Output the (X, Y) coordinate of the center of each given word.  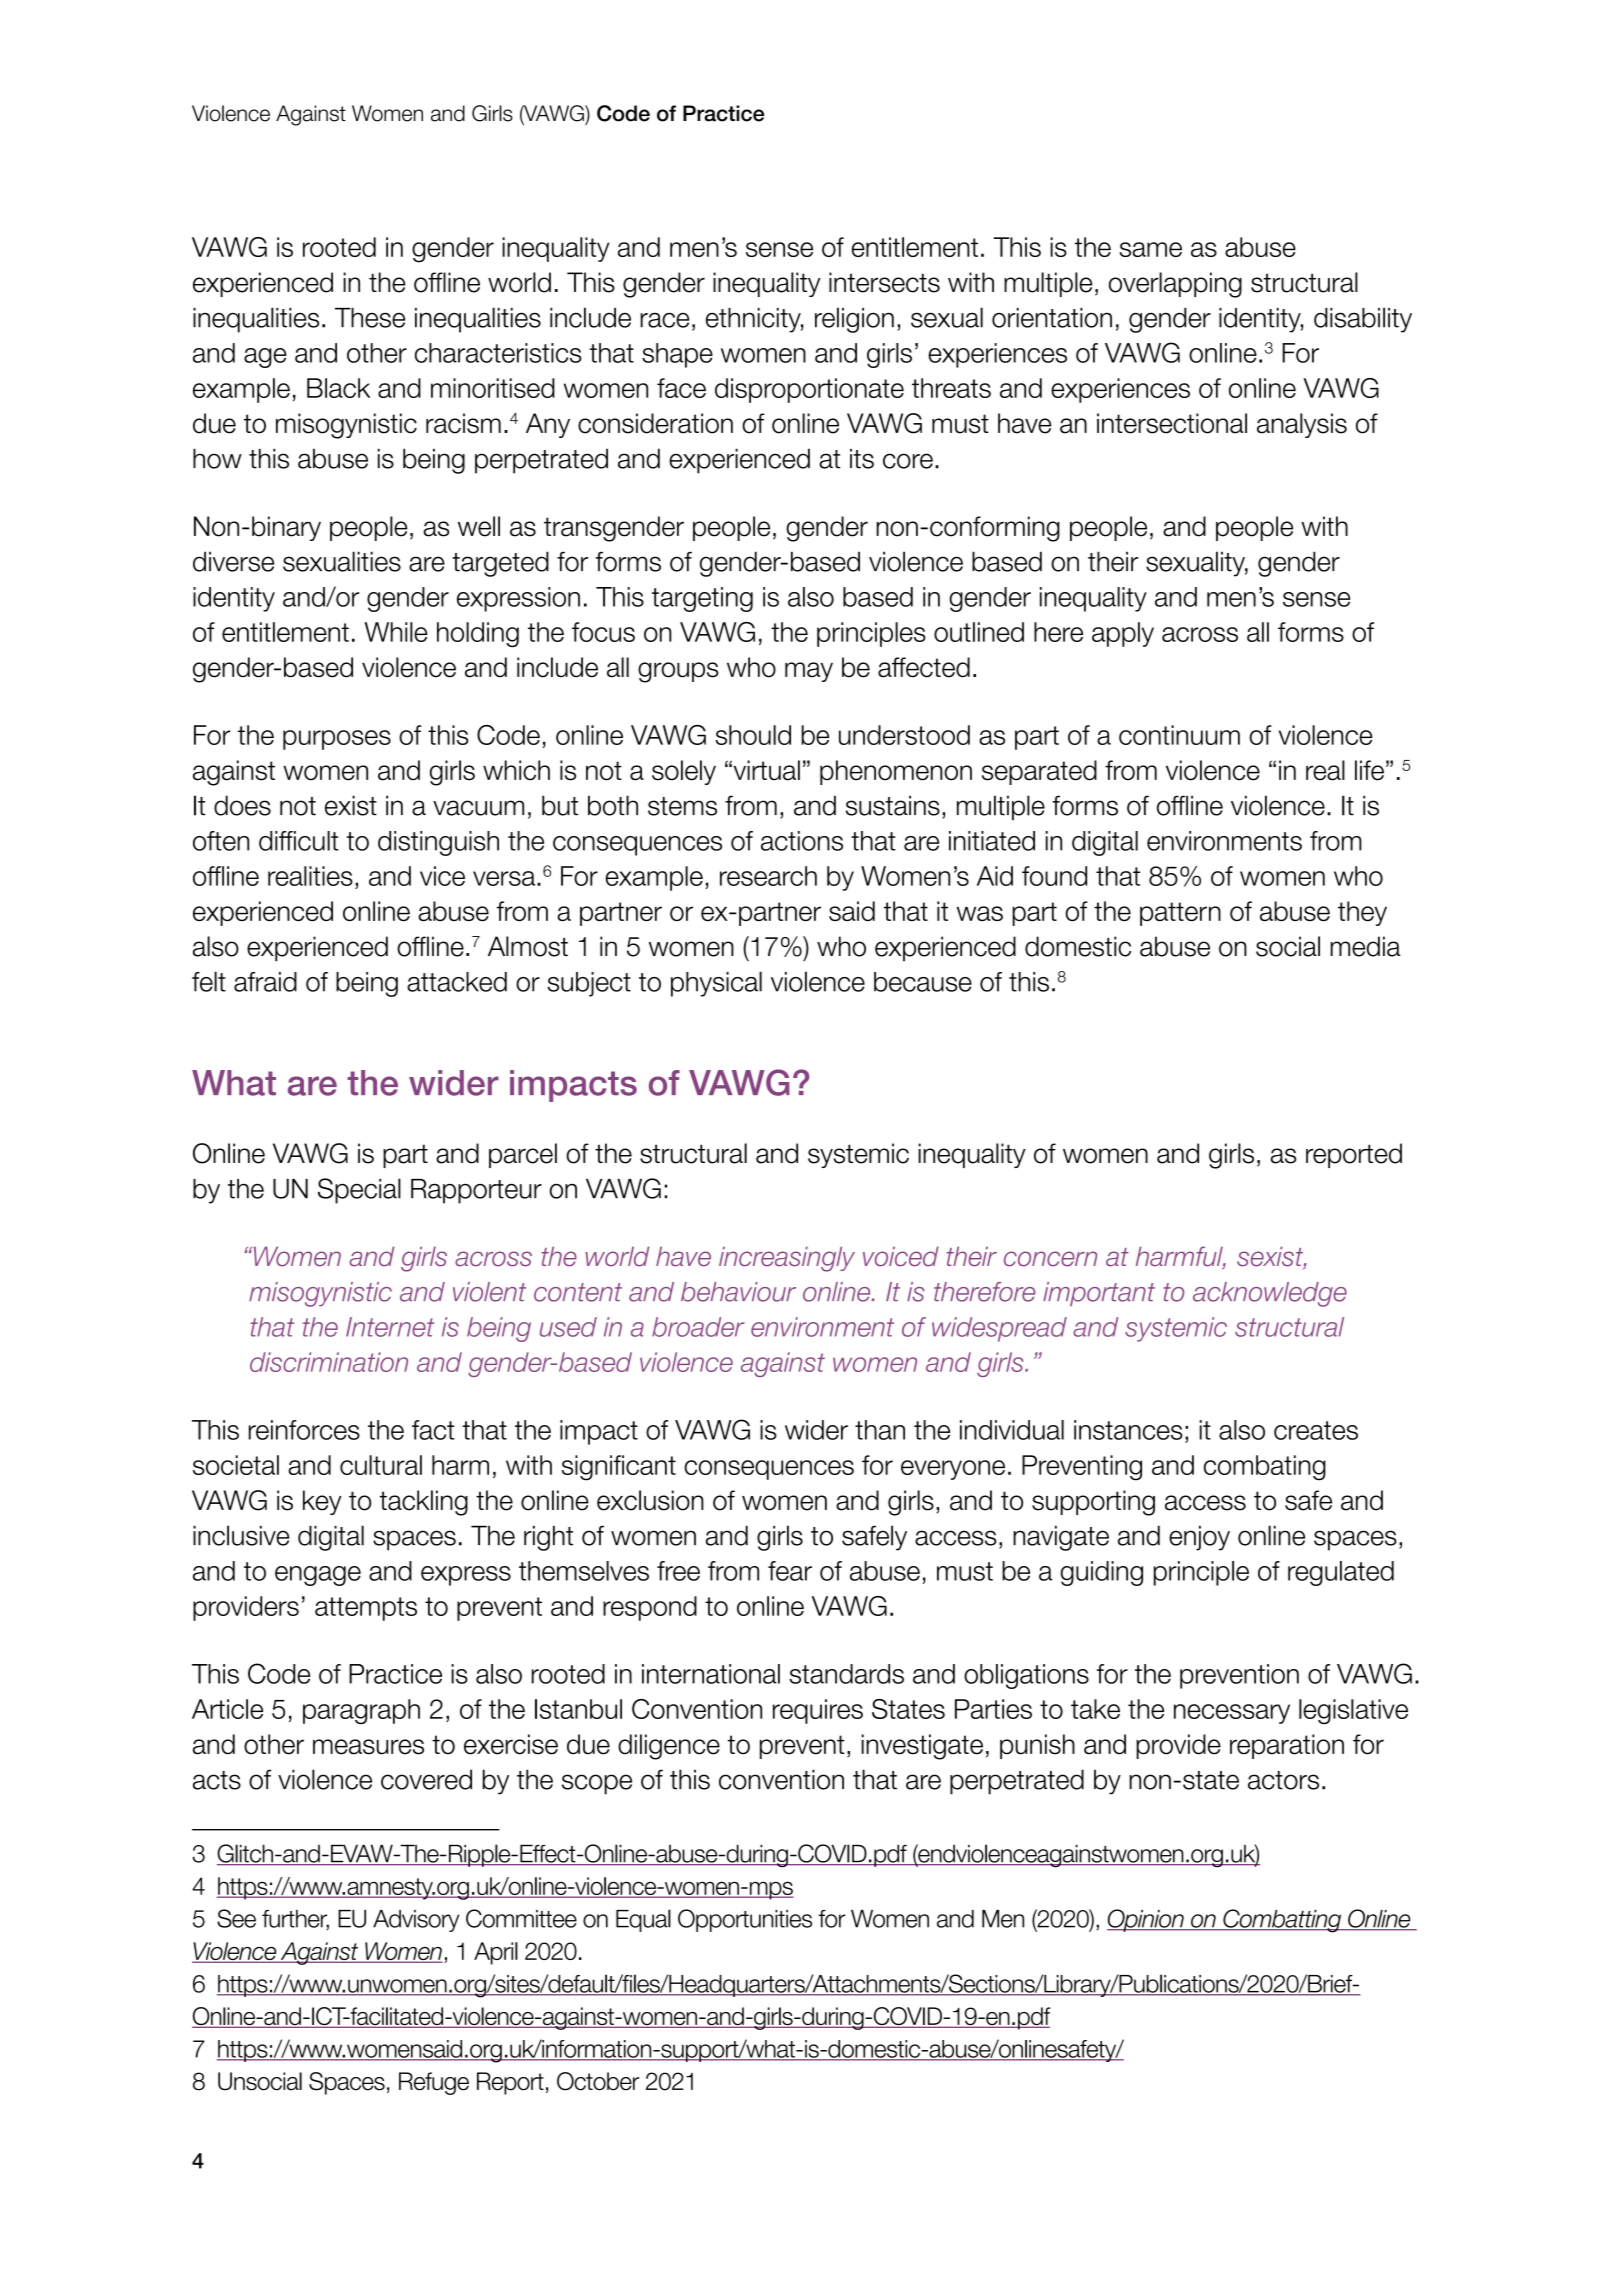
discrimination (329, 1362)
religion (854, 320)
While (396, 632)
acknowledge (1270, 1294)
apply (1123, 634)
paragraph (361, 1711)
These (370, 318)
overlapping (1175, 285)
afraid (265, 982)
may (809, 672)
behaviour (738, 1292)
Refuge (434, 2083)
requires (818, 1711)
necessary (1232, 1714)
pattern (1180, 914)
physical (716, 984)
